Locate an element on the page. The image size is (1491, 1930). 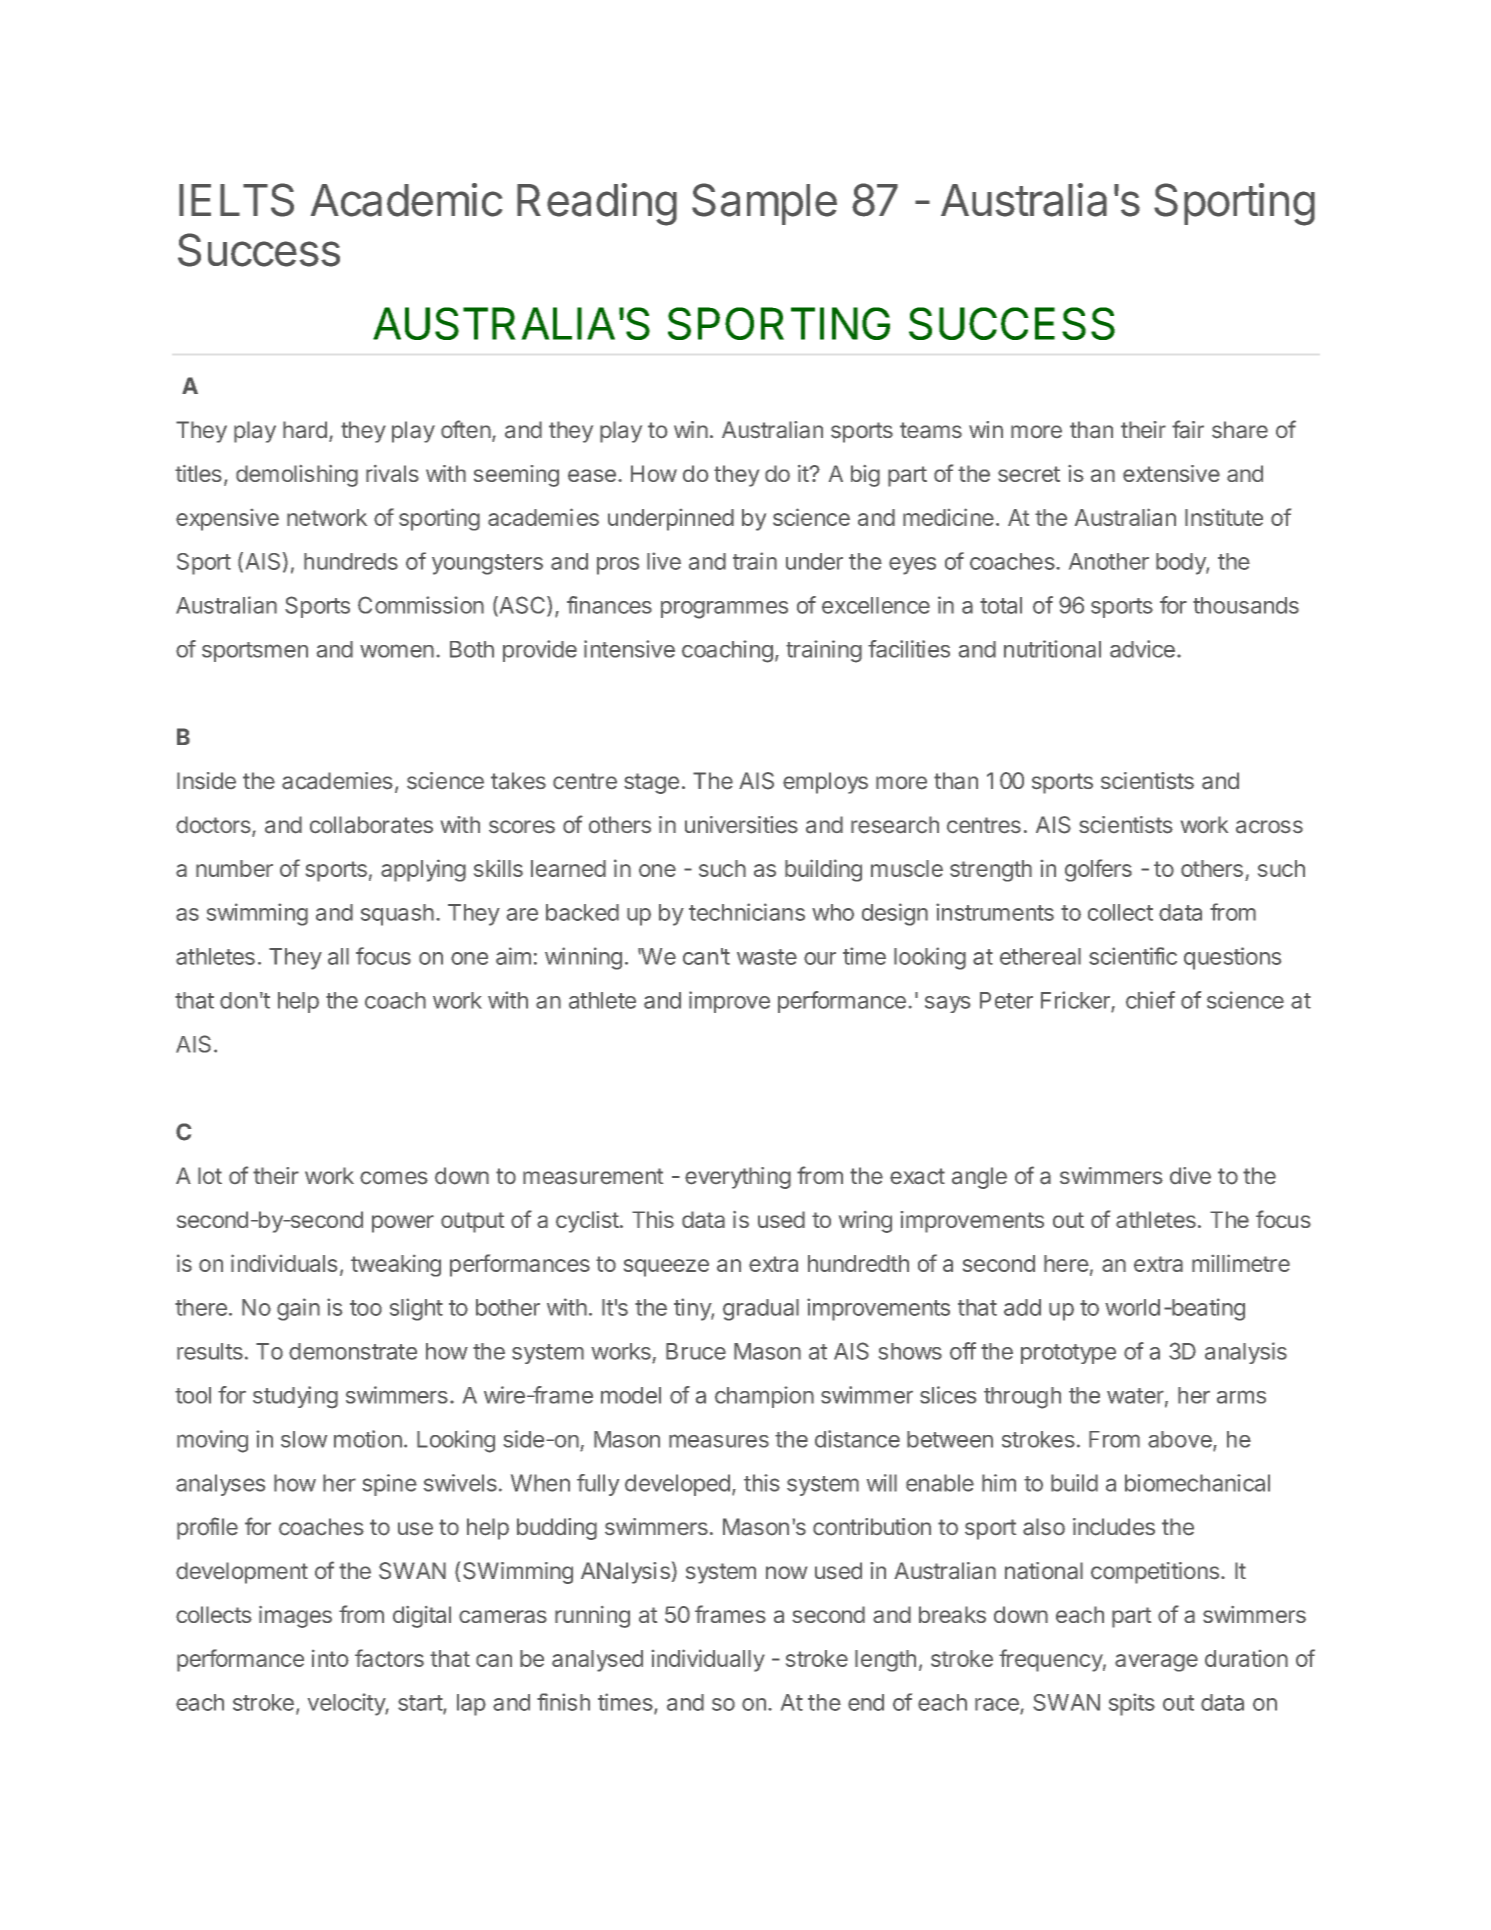
everything is located at coordinates (738, 1178).
